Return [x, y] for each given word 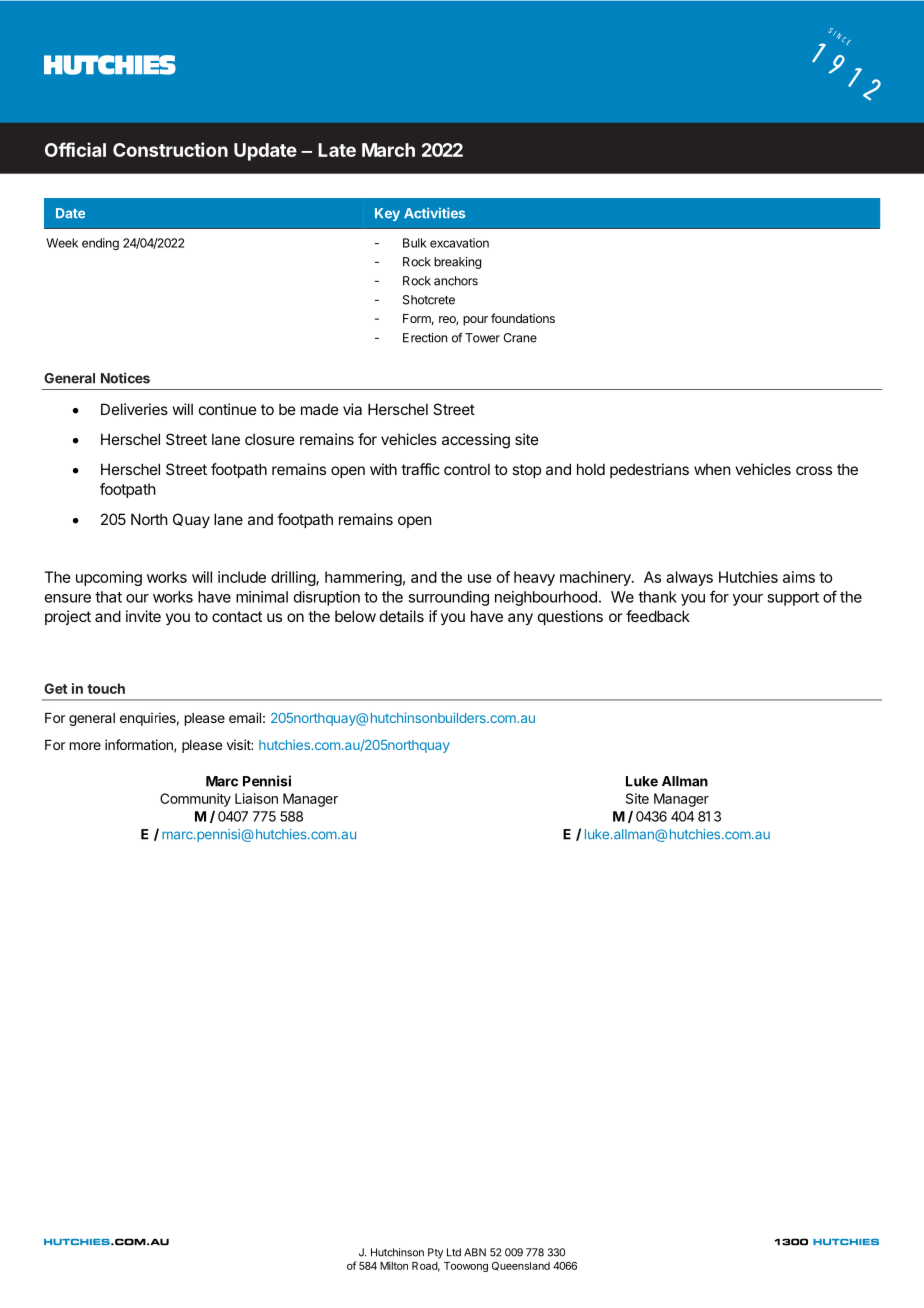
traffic [420, 469]
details [402, 616]
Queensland [521, 1266]
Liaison [256, 798]
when [712, 469]
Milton [394, 1265]
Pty [435, 1253]
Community [195, 800]
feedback [658, 616]
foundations [523, 318]
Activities [434, 213]
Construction [170, 149]
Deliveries [134, 409]
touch [106, 688]
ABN [475, 1252]
